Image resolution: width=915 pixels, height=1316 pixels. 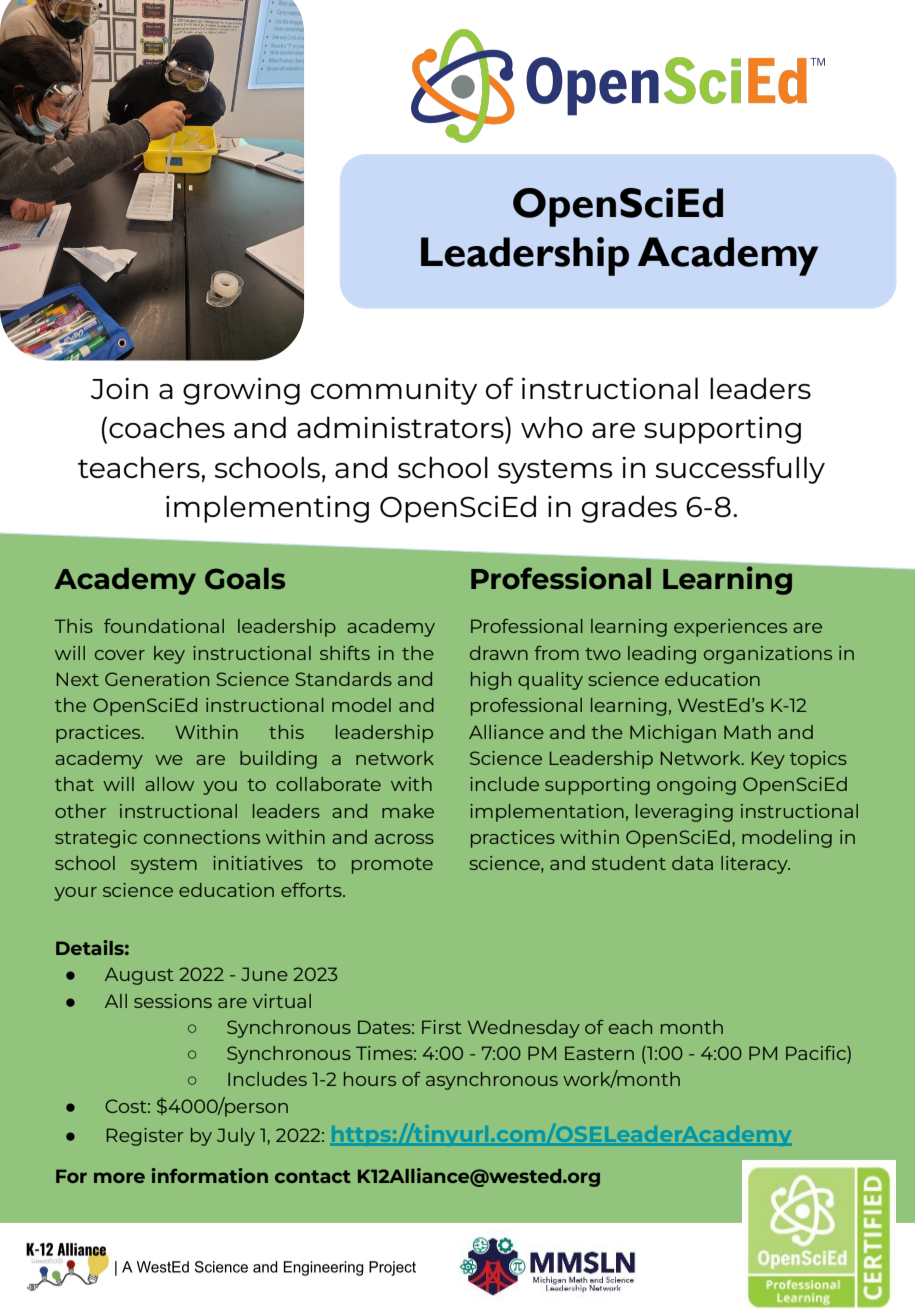 What do you see at coordinates (167, 427) in the image?
I see `coaches` at bounding box center [167, 427].
